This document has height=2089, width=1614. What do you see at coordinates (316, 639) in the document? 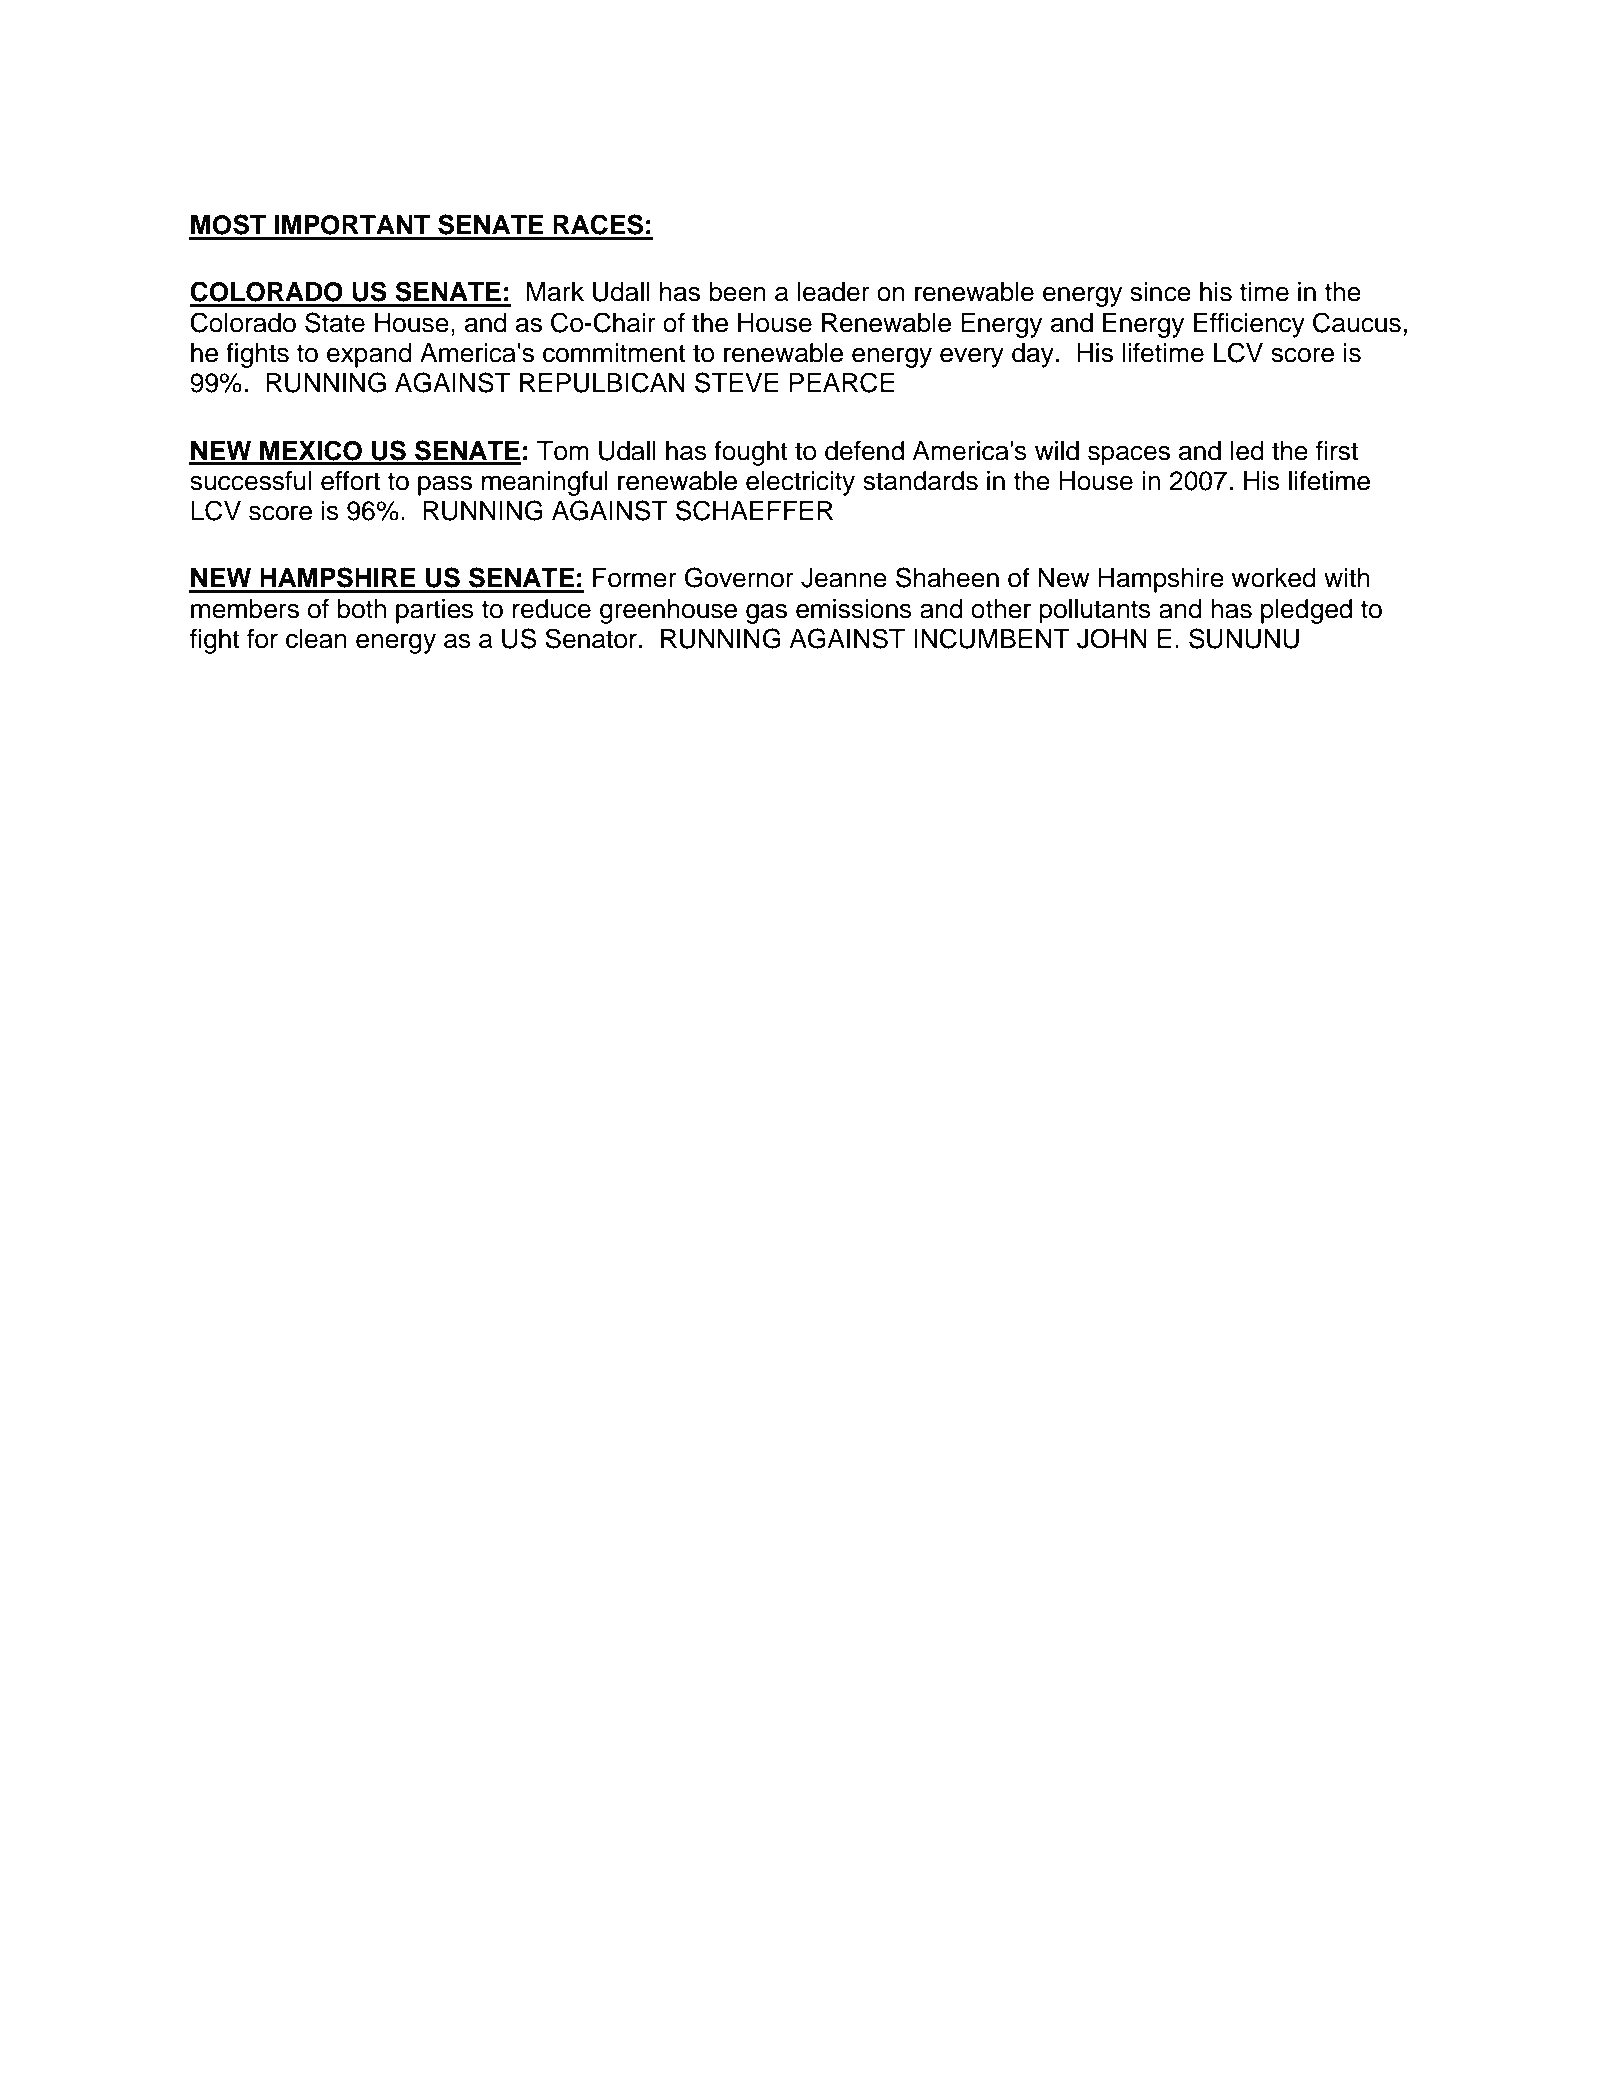
I see `clean` at bounding box center [316, 639].
